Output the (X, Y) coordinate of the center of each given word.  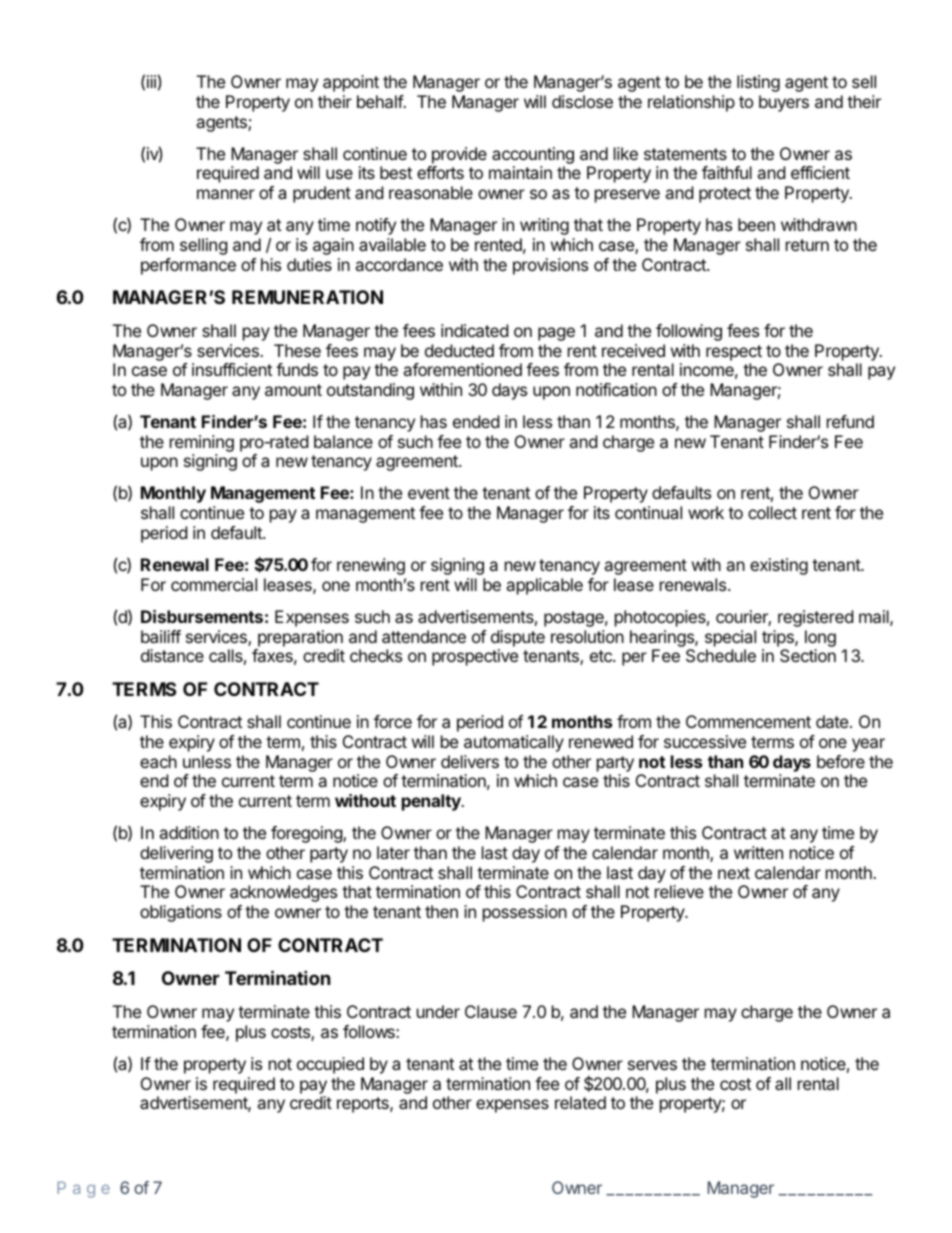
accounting (533, 157)
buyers (784, 103)
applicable (544, 586)
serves (652, 1065)
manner (226, 194)
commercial (214, 584)
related (580, 1102)
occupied (330, 1065)
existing (779, 566)
